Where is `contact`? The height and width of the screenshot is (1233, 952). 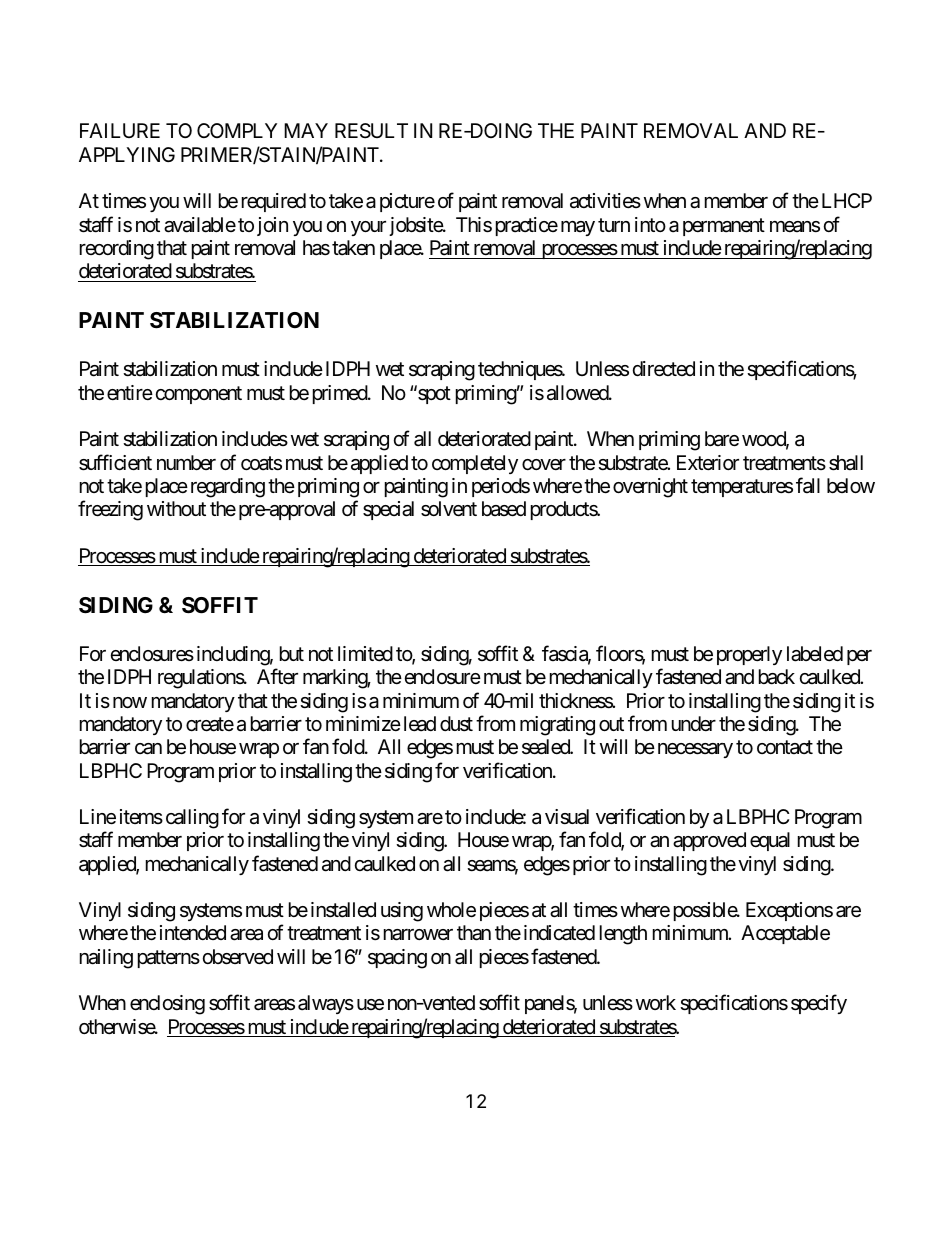
contact is located at coordinates (785, 747).
